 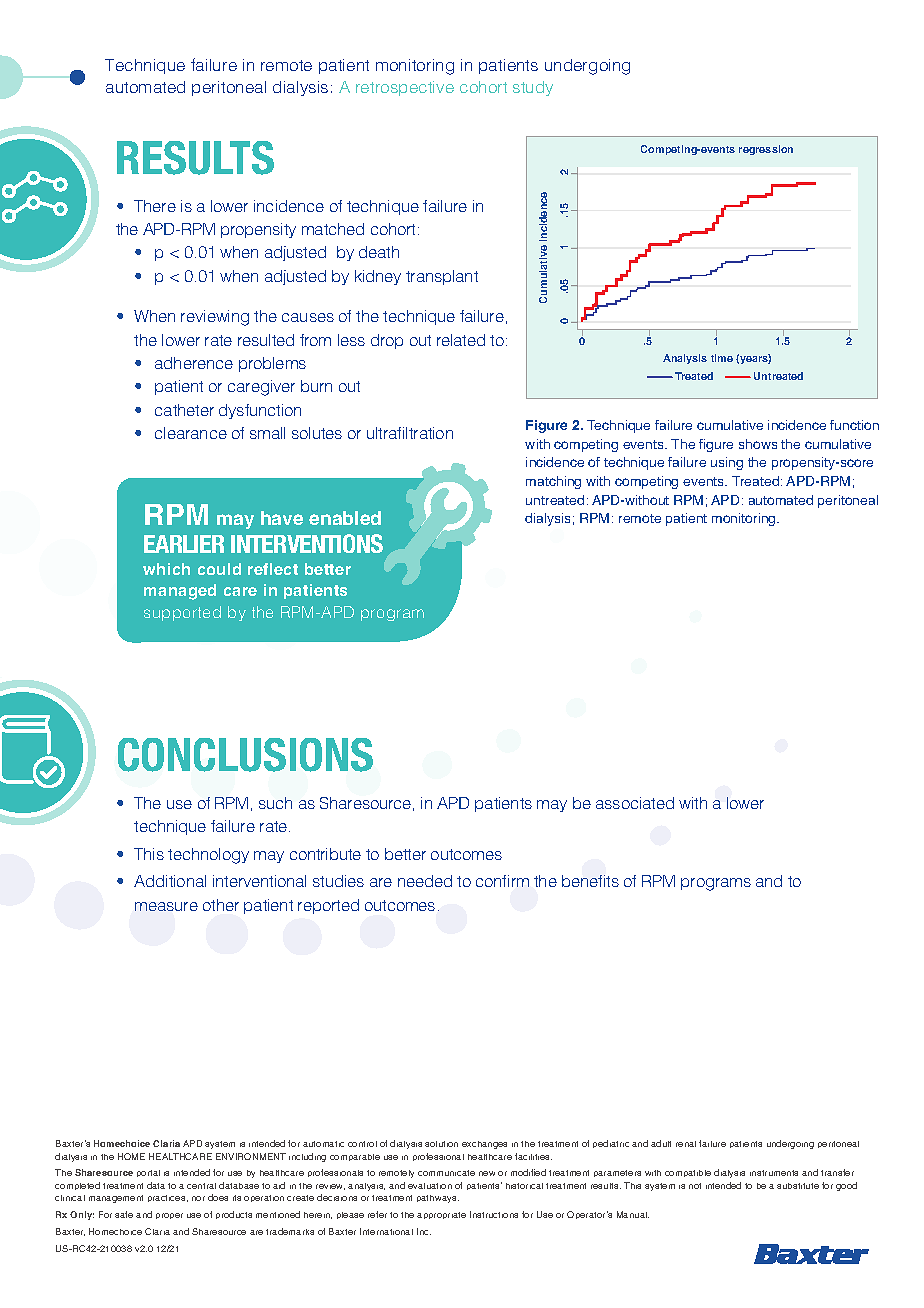 I want to click on There, so click(x=155, y=206).
